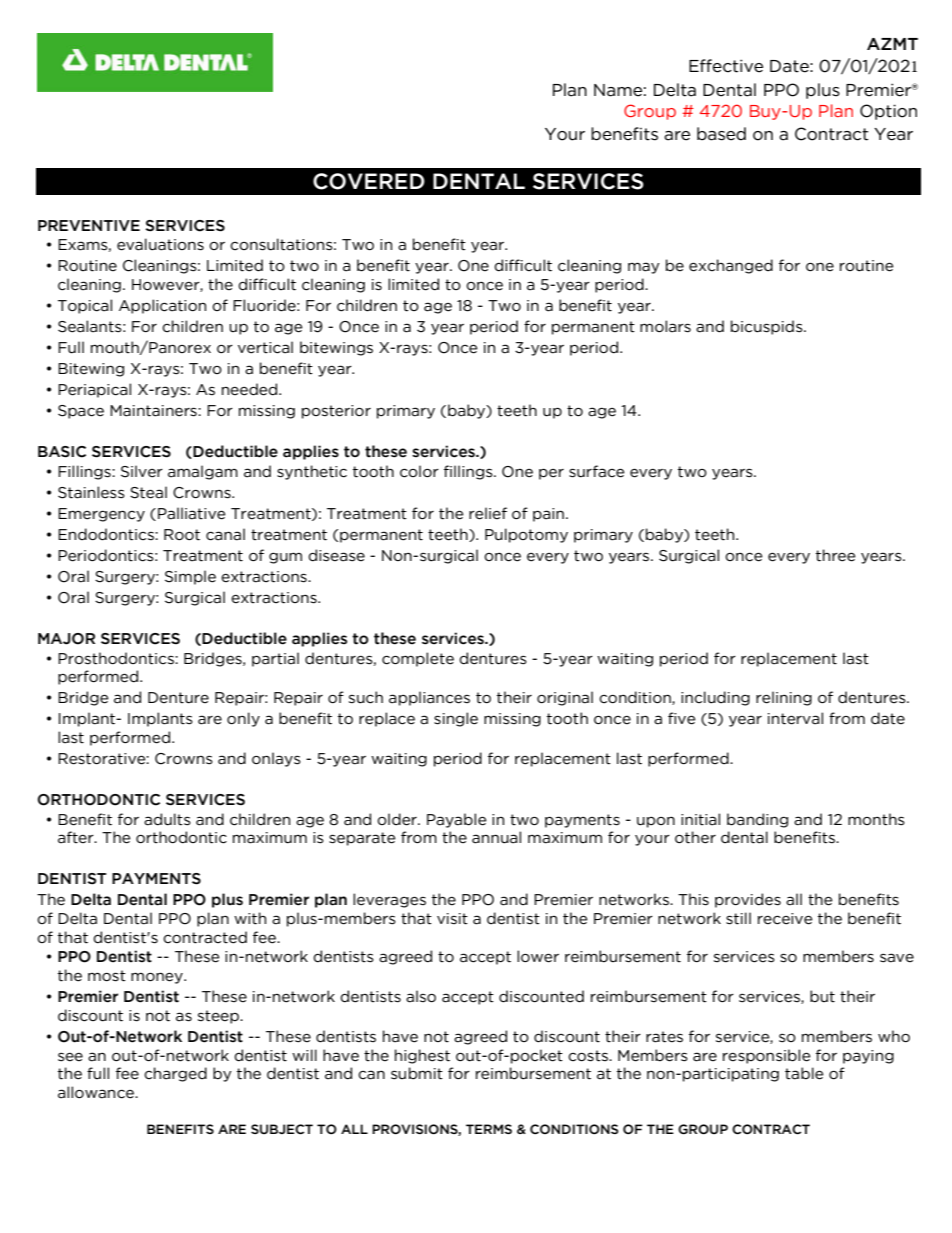  I want to click on table, so click(804, 1073).
